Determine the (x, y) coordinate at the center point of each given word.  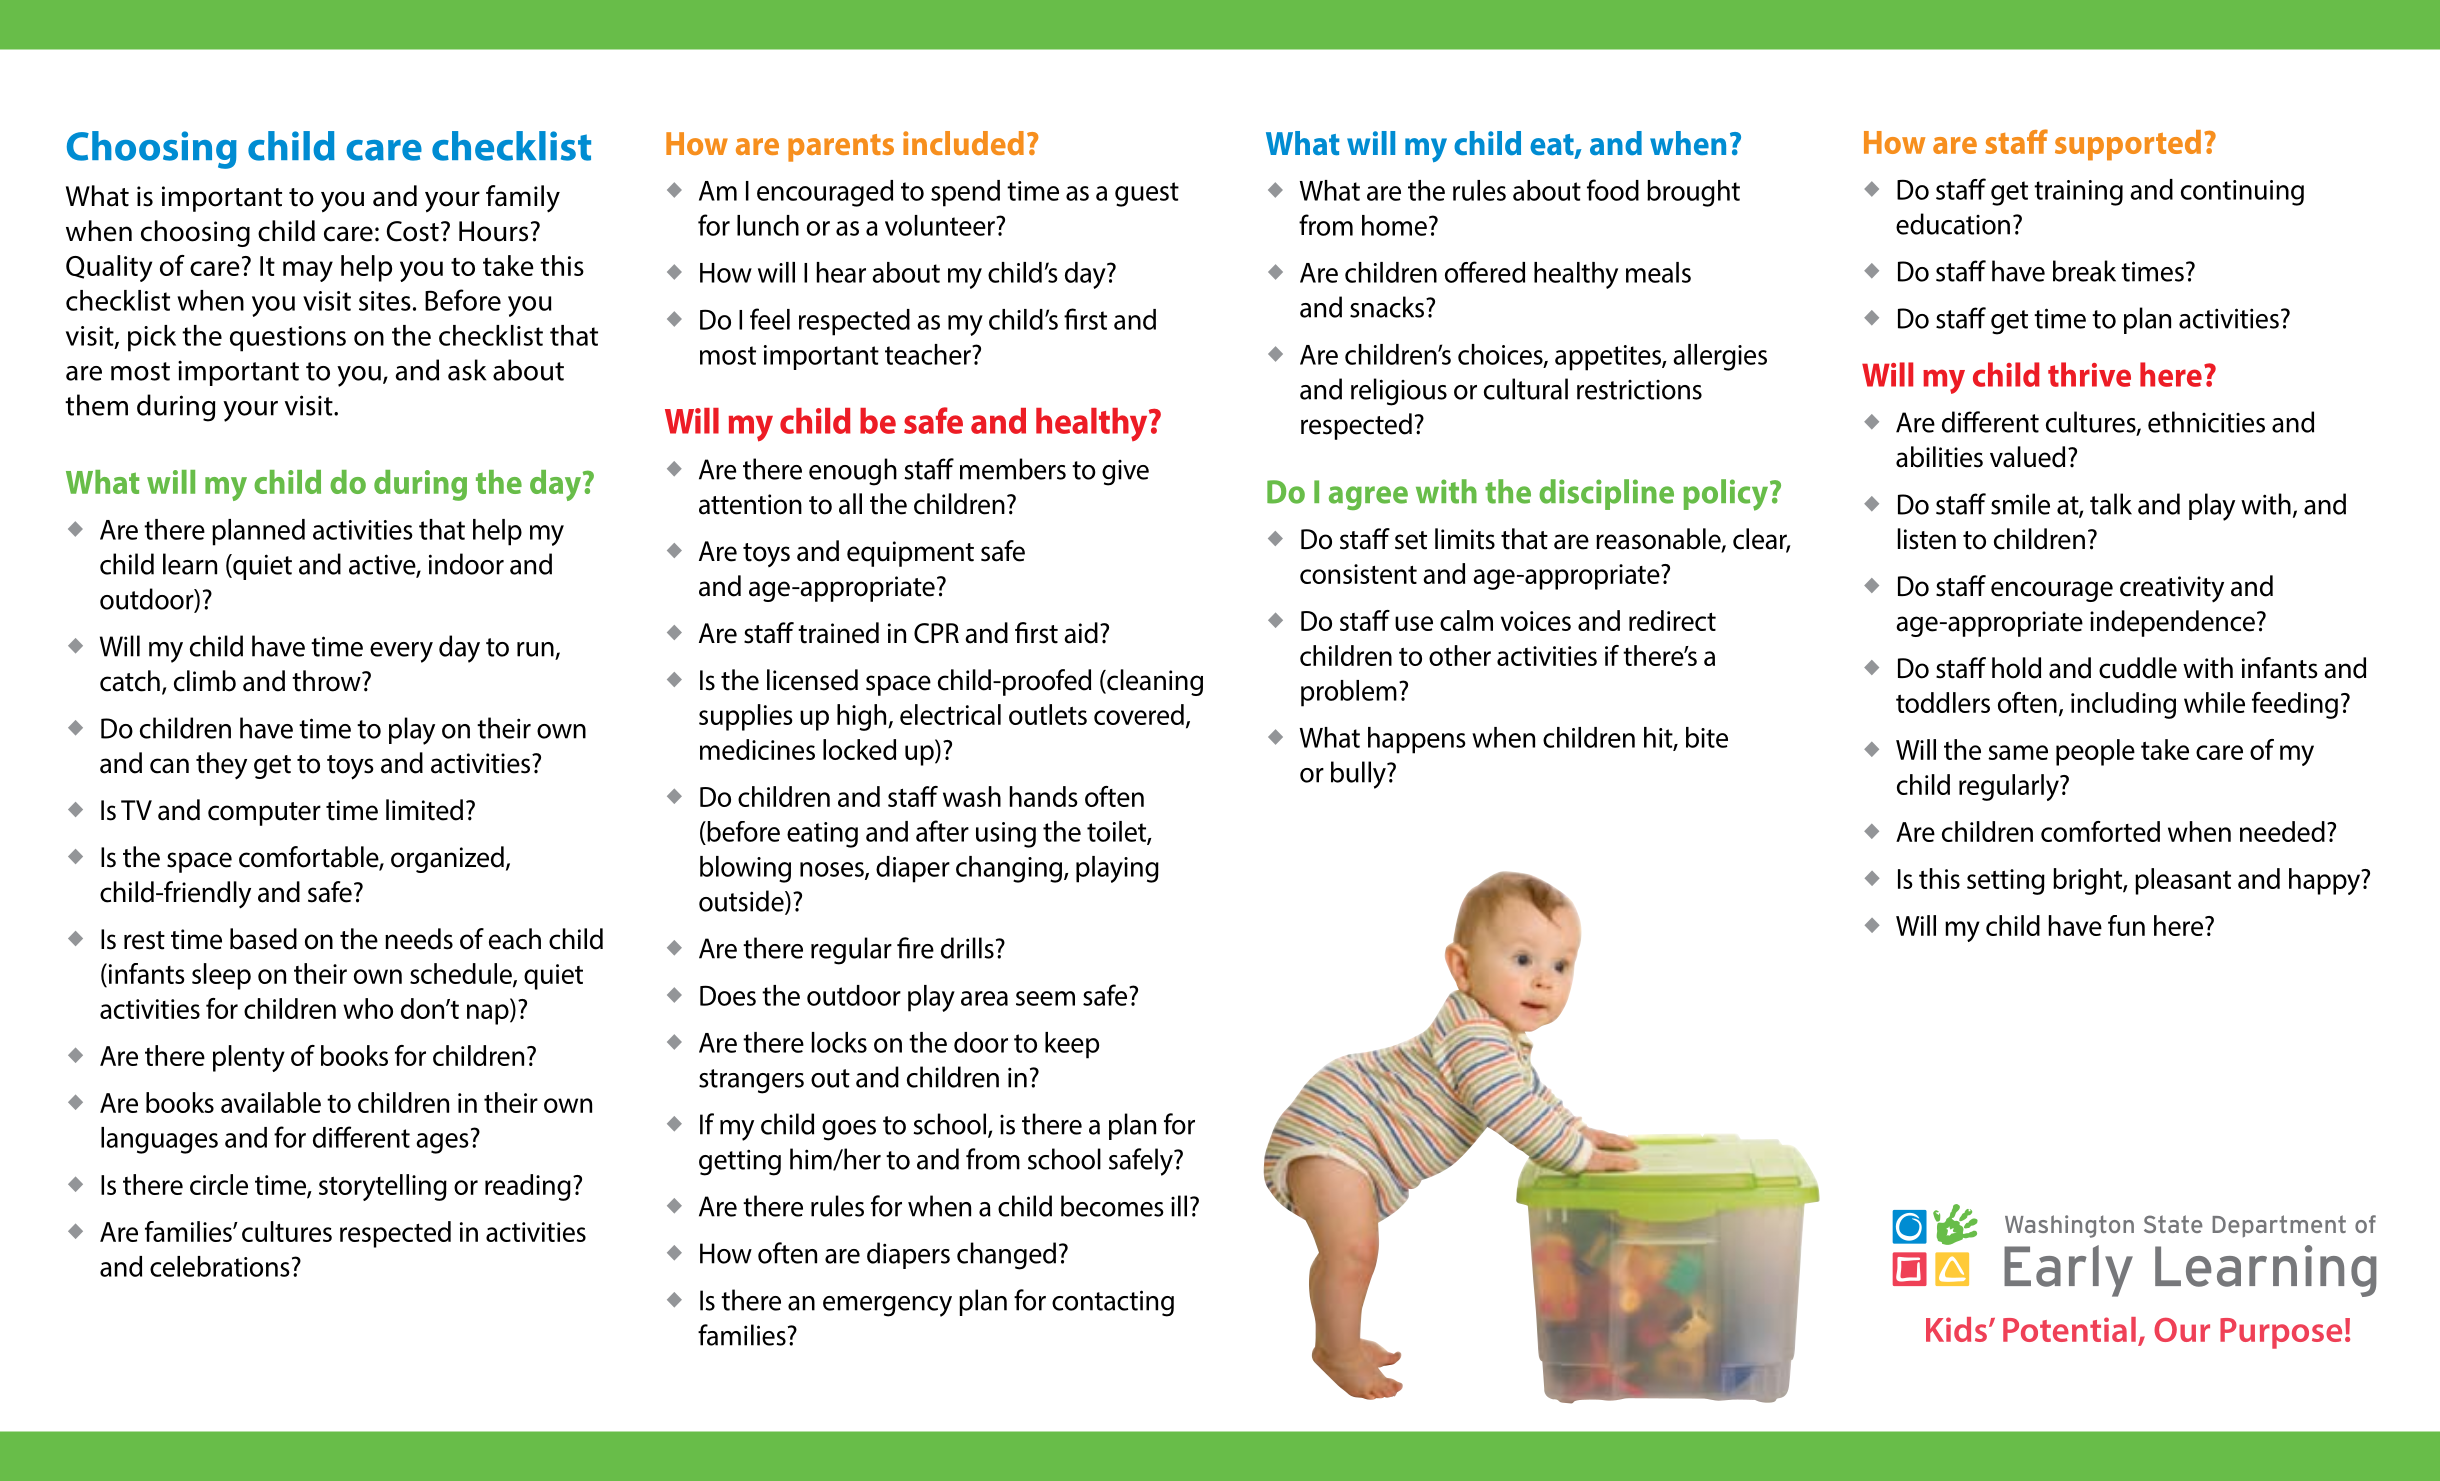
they (221, 766)
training (2078, 193)
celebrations (220, 1266)
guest (1147, 194)
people (2095, 752)
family (523, 199)
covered (1139, 714)
